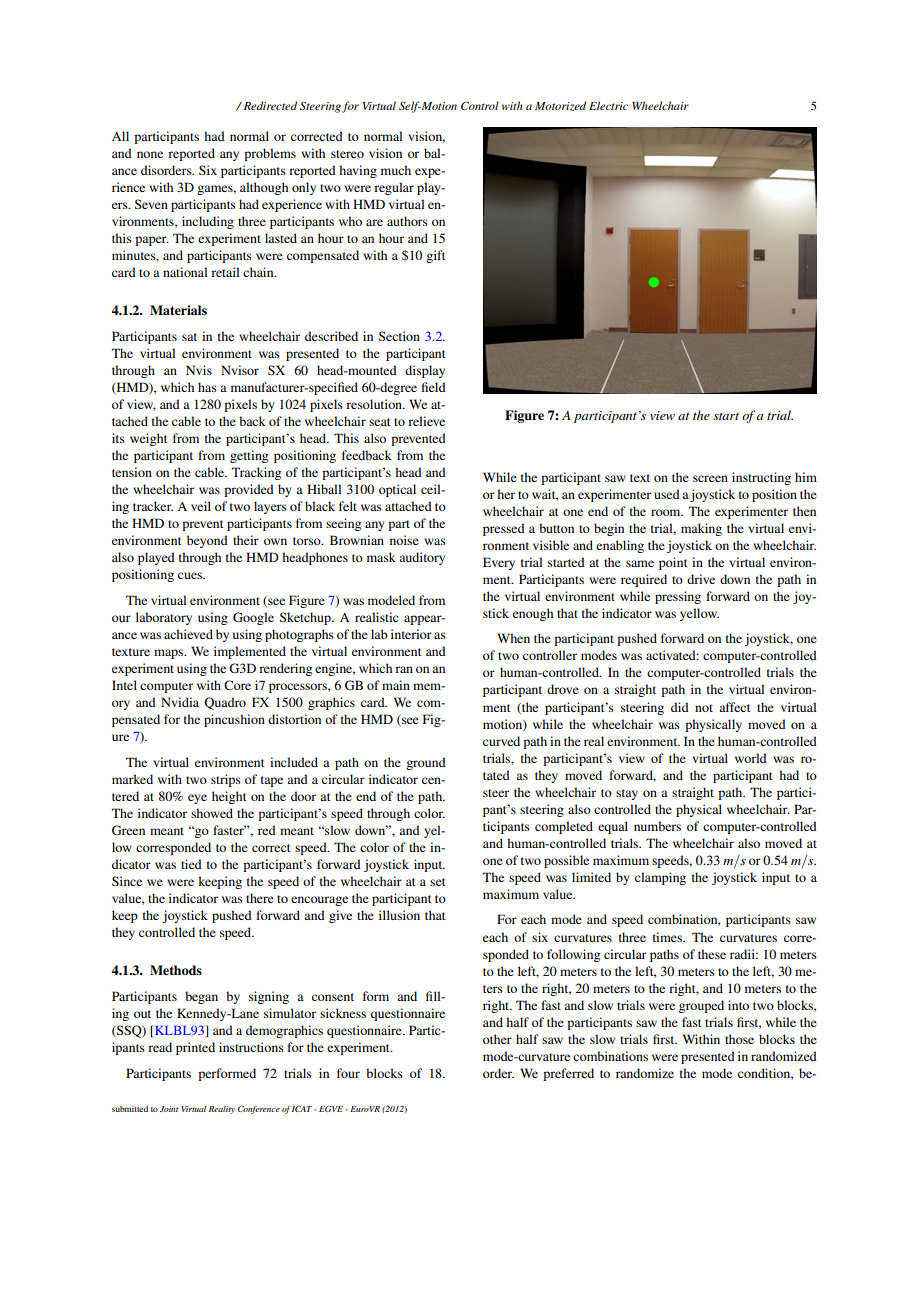  Describe the element at coordinates (426, 763) in the image. I see `ground` at that location.
